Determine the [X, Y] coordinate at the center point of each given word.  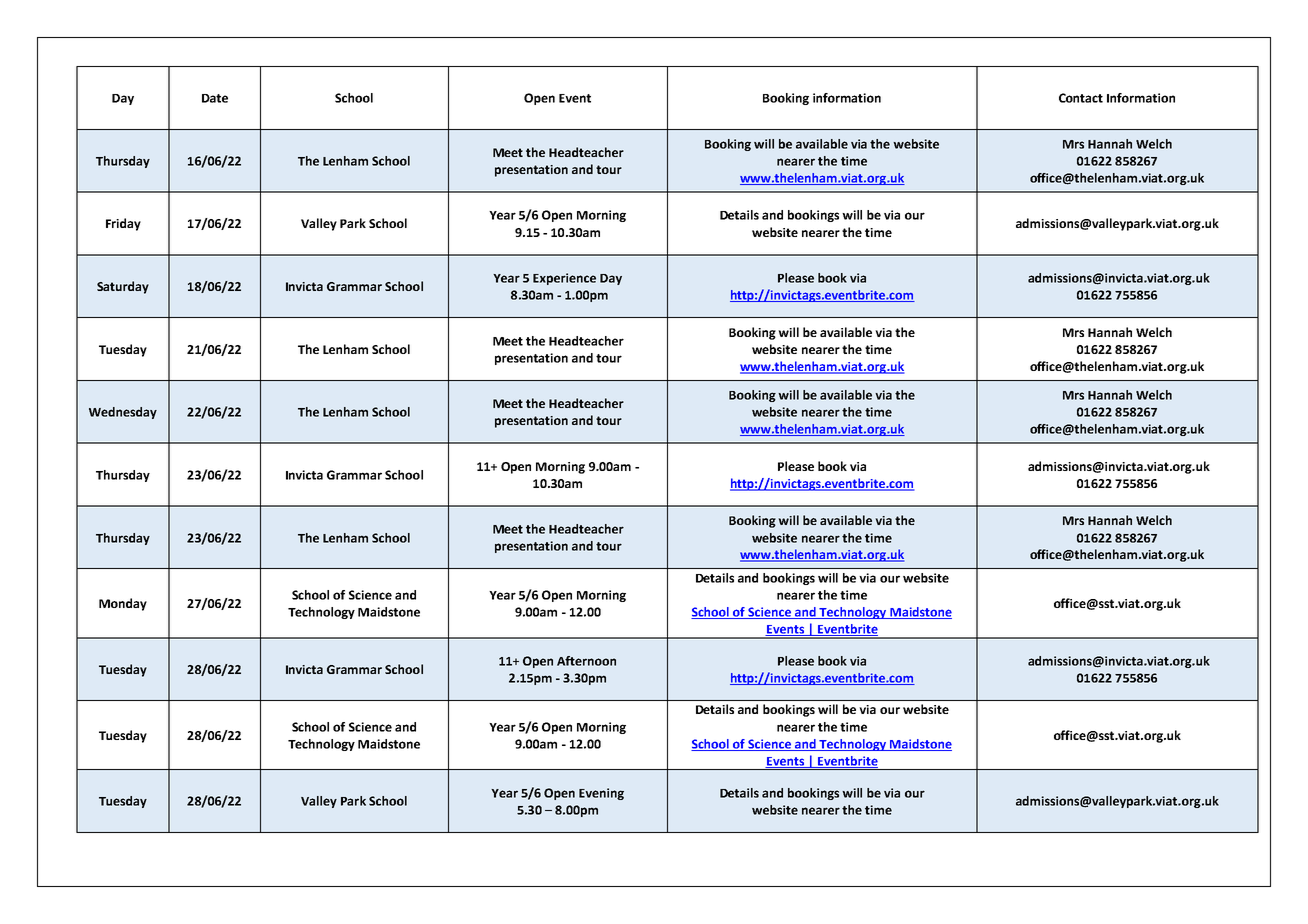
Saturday [123, 287]
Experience [564, 279]
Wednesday [123, 413]
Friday [123, 224]
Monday [123, 604]
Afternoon [586, 661]
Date [215, 98]
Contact [1081, 98]
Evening [601, 794]
